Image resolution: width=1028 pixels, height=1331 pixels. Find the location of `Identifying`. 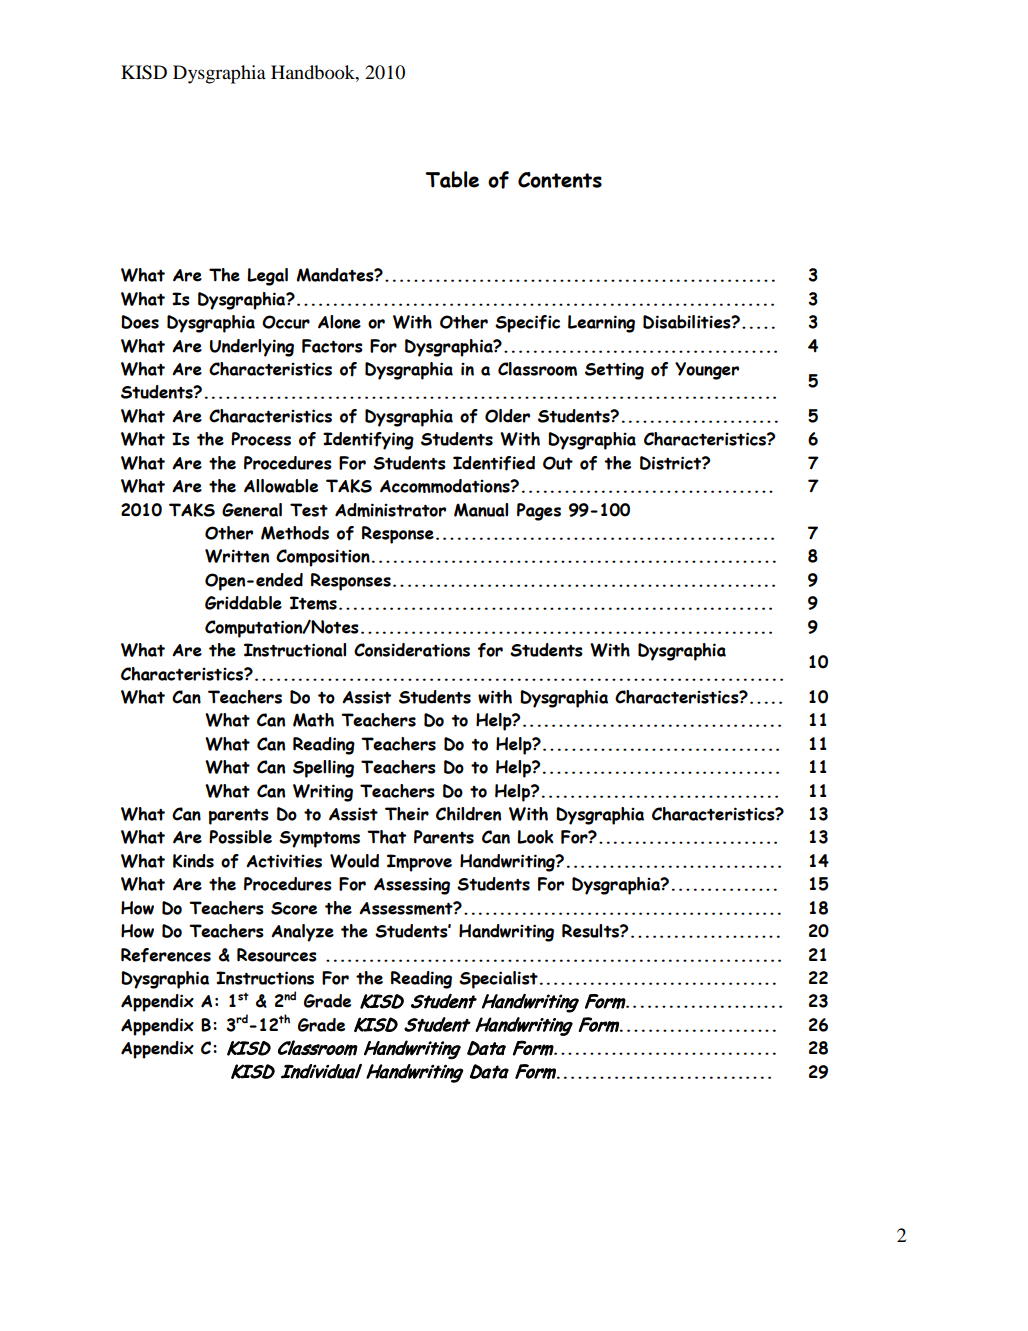

Identifying is located at coordinates (368, 441).
